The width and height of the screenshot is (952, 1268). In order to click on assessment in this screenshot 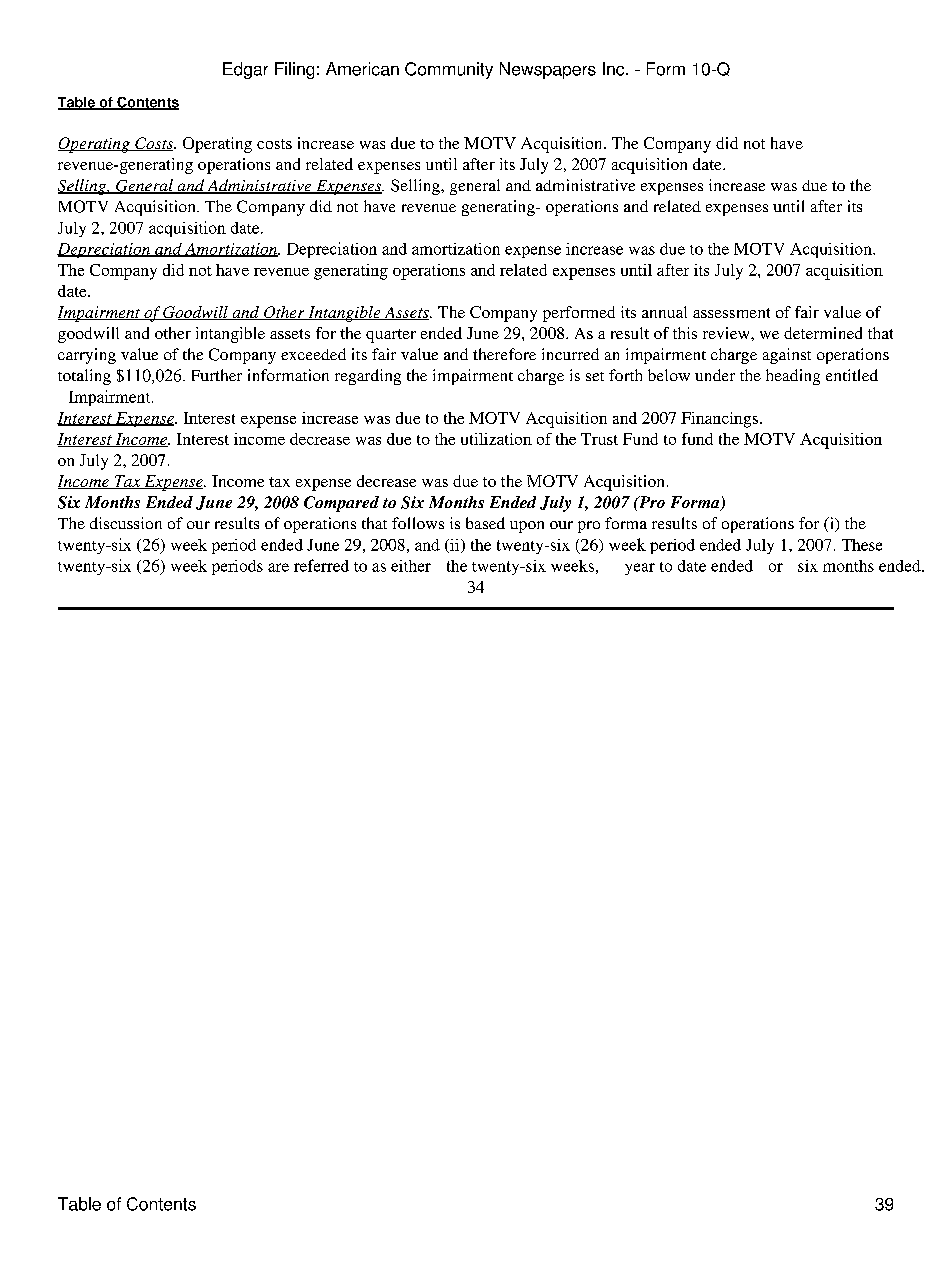, I will do `click(731, 313)`.
